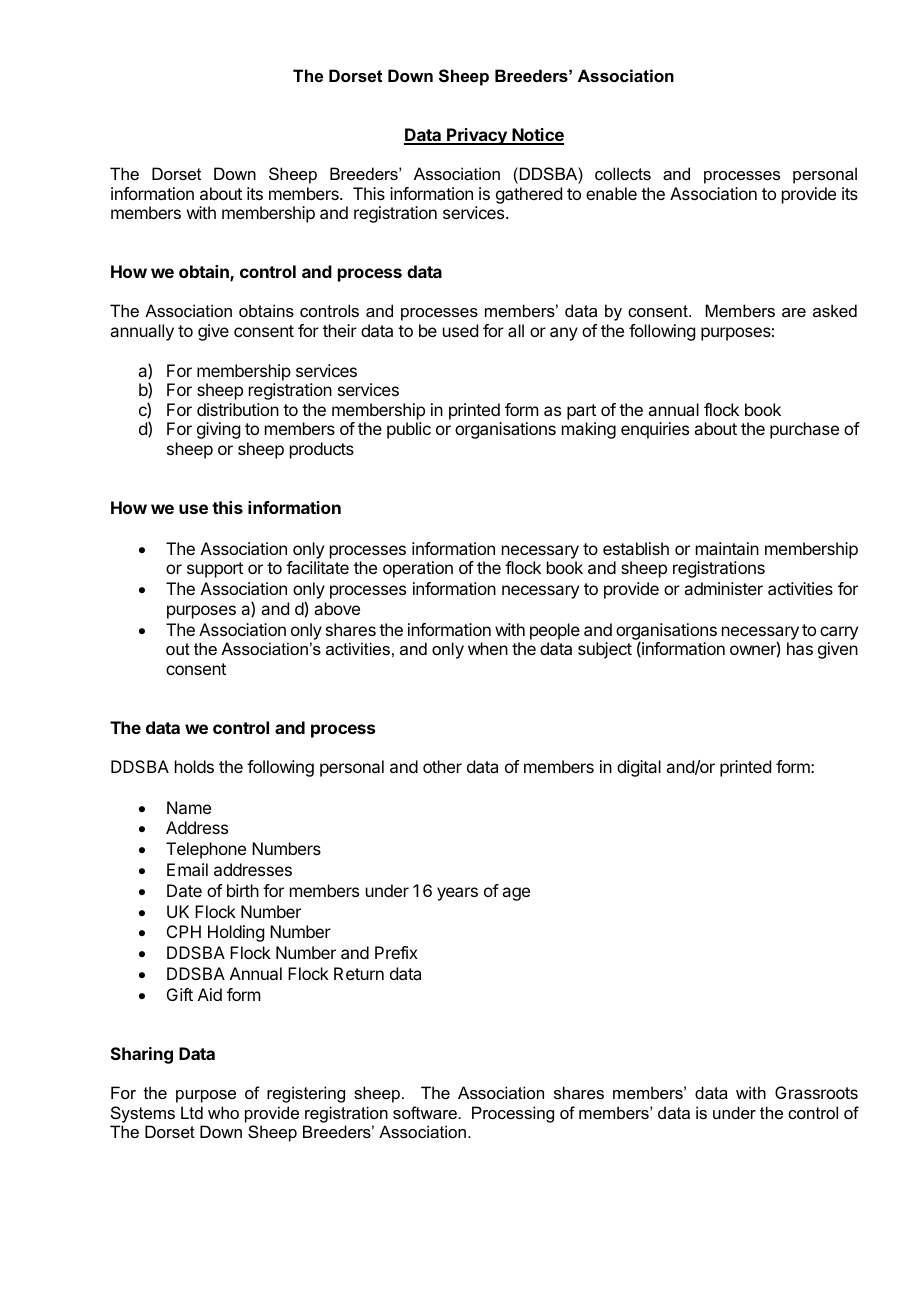 The width and height of the screenshot is (924, 1308). I want to click on Telephone, so click(206, 850).
